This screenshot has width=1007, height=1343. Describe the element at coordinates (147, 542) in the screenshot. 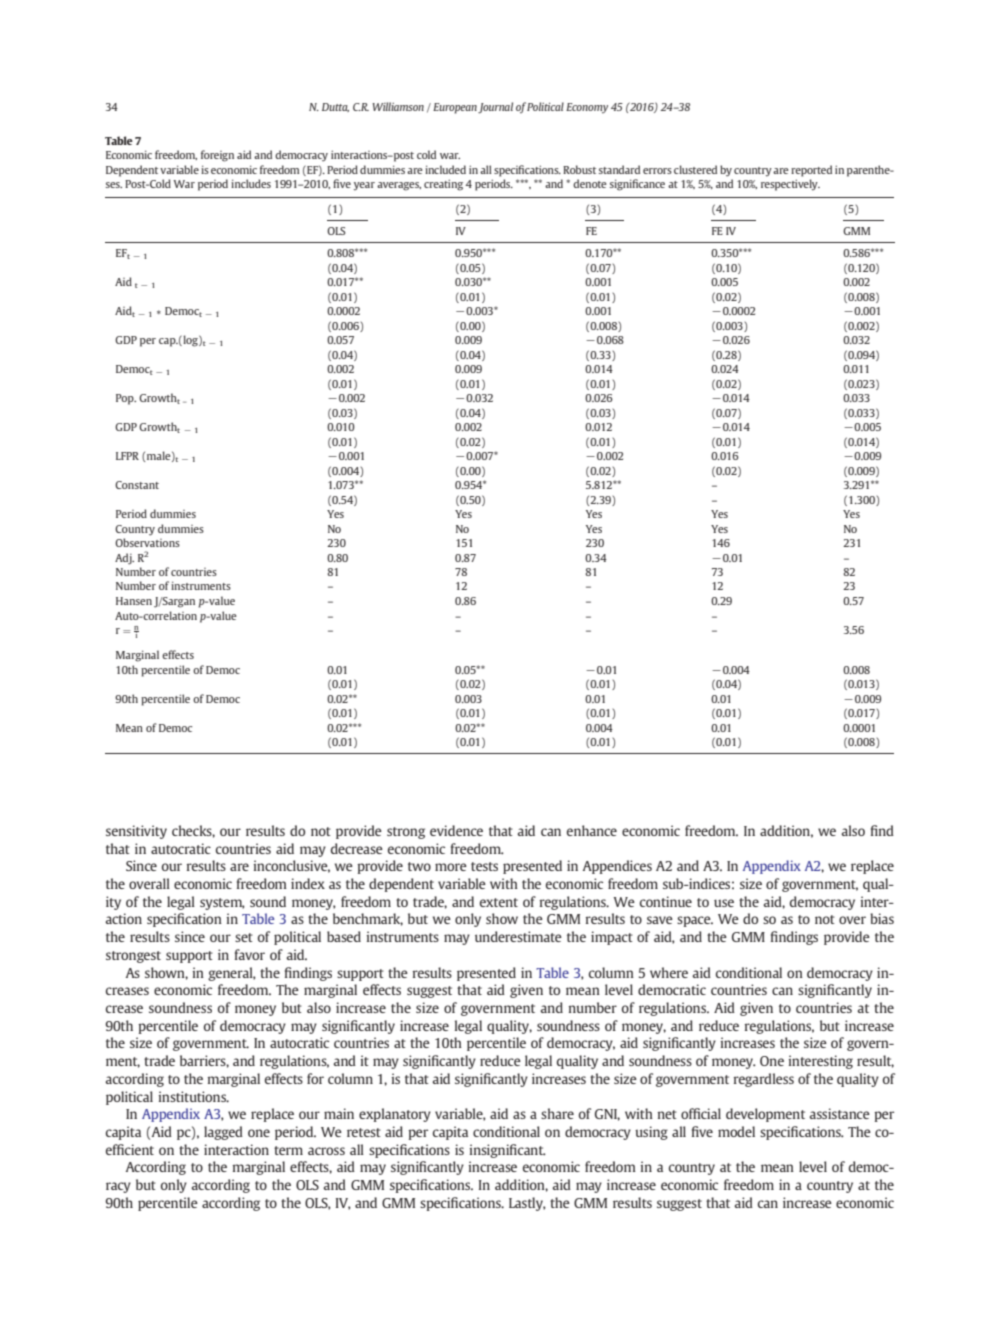

I see `Observations` at that location.
